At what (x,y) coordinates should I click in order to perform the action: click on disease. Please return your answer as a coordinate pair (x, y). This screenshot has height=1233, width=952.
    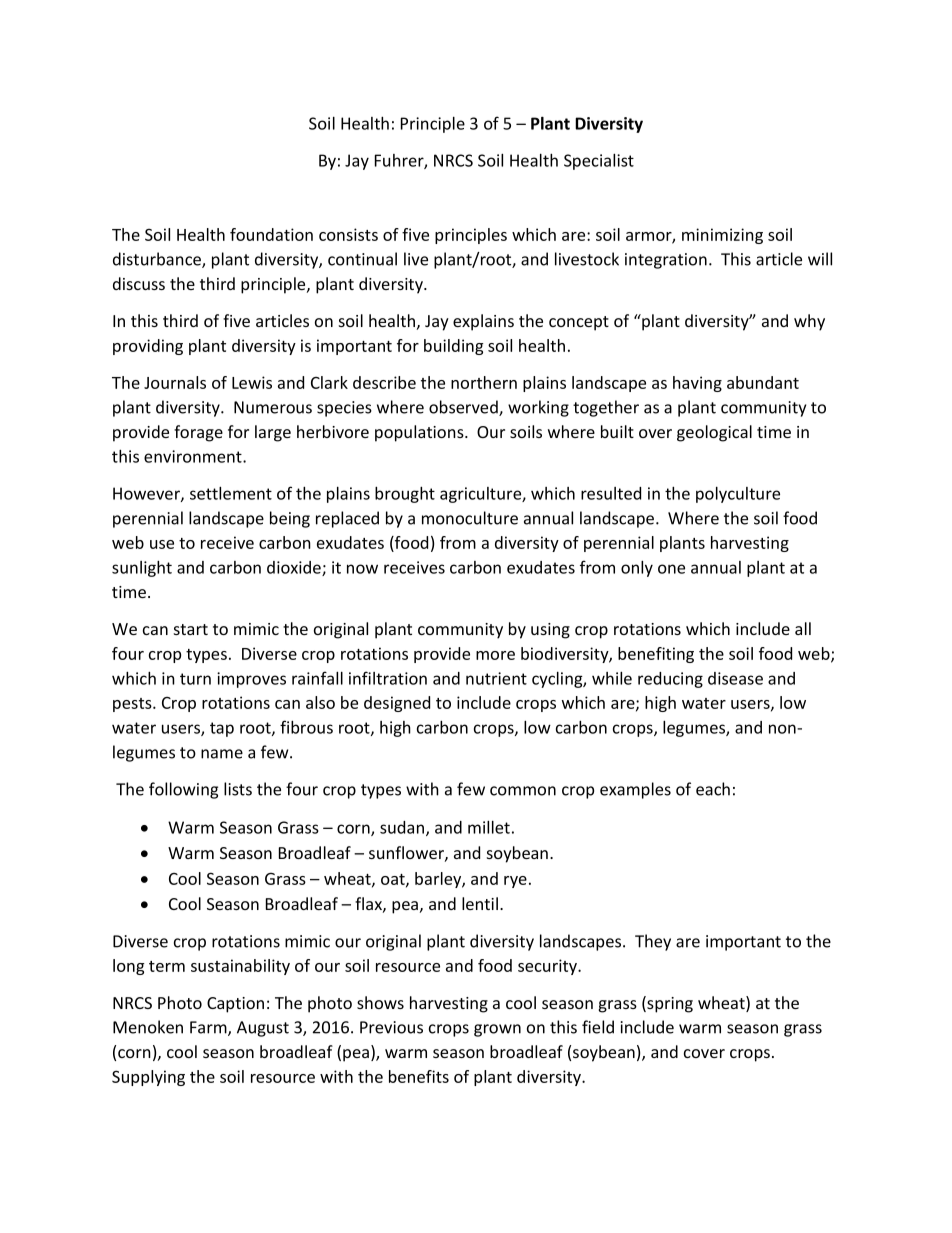
    Looking at the image, I should click on (735, 678).
